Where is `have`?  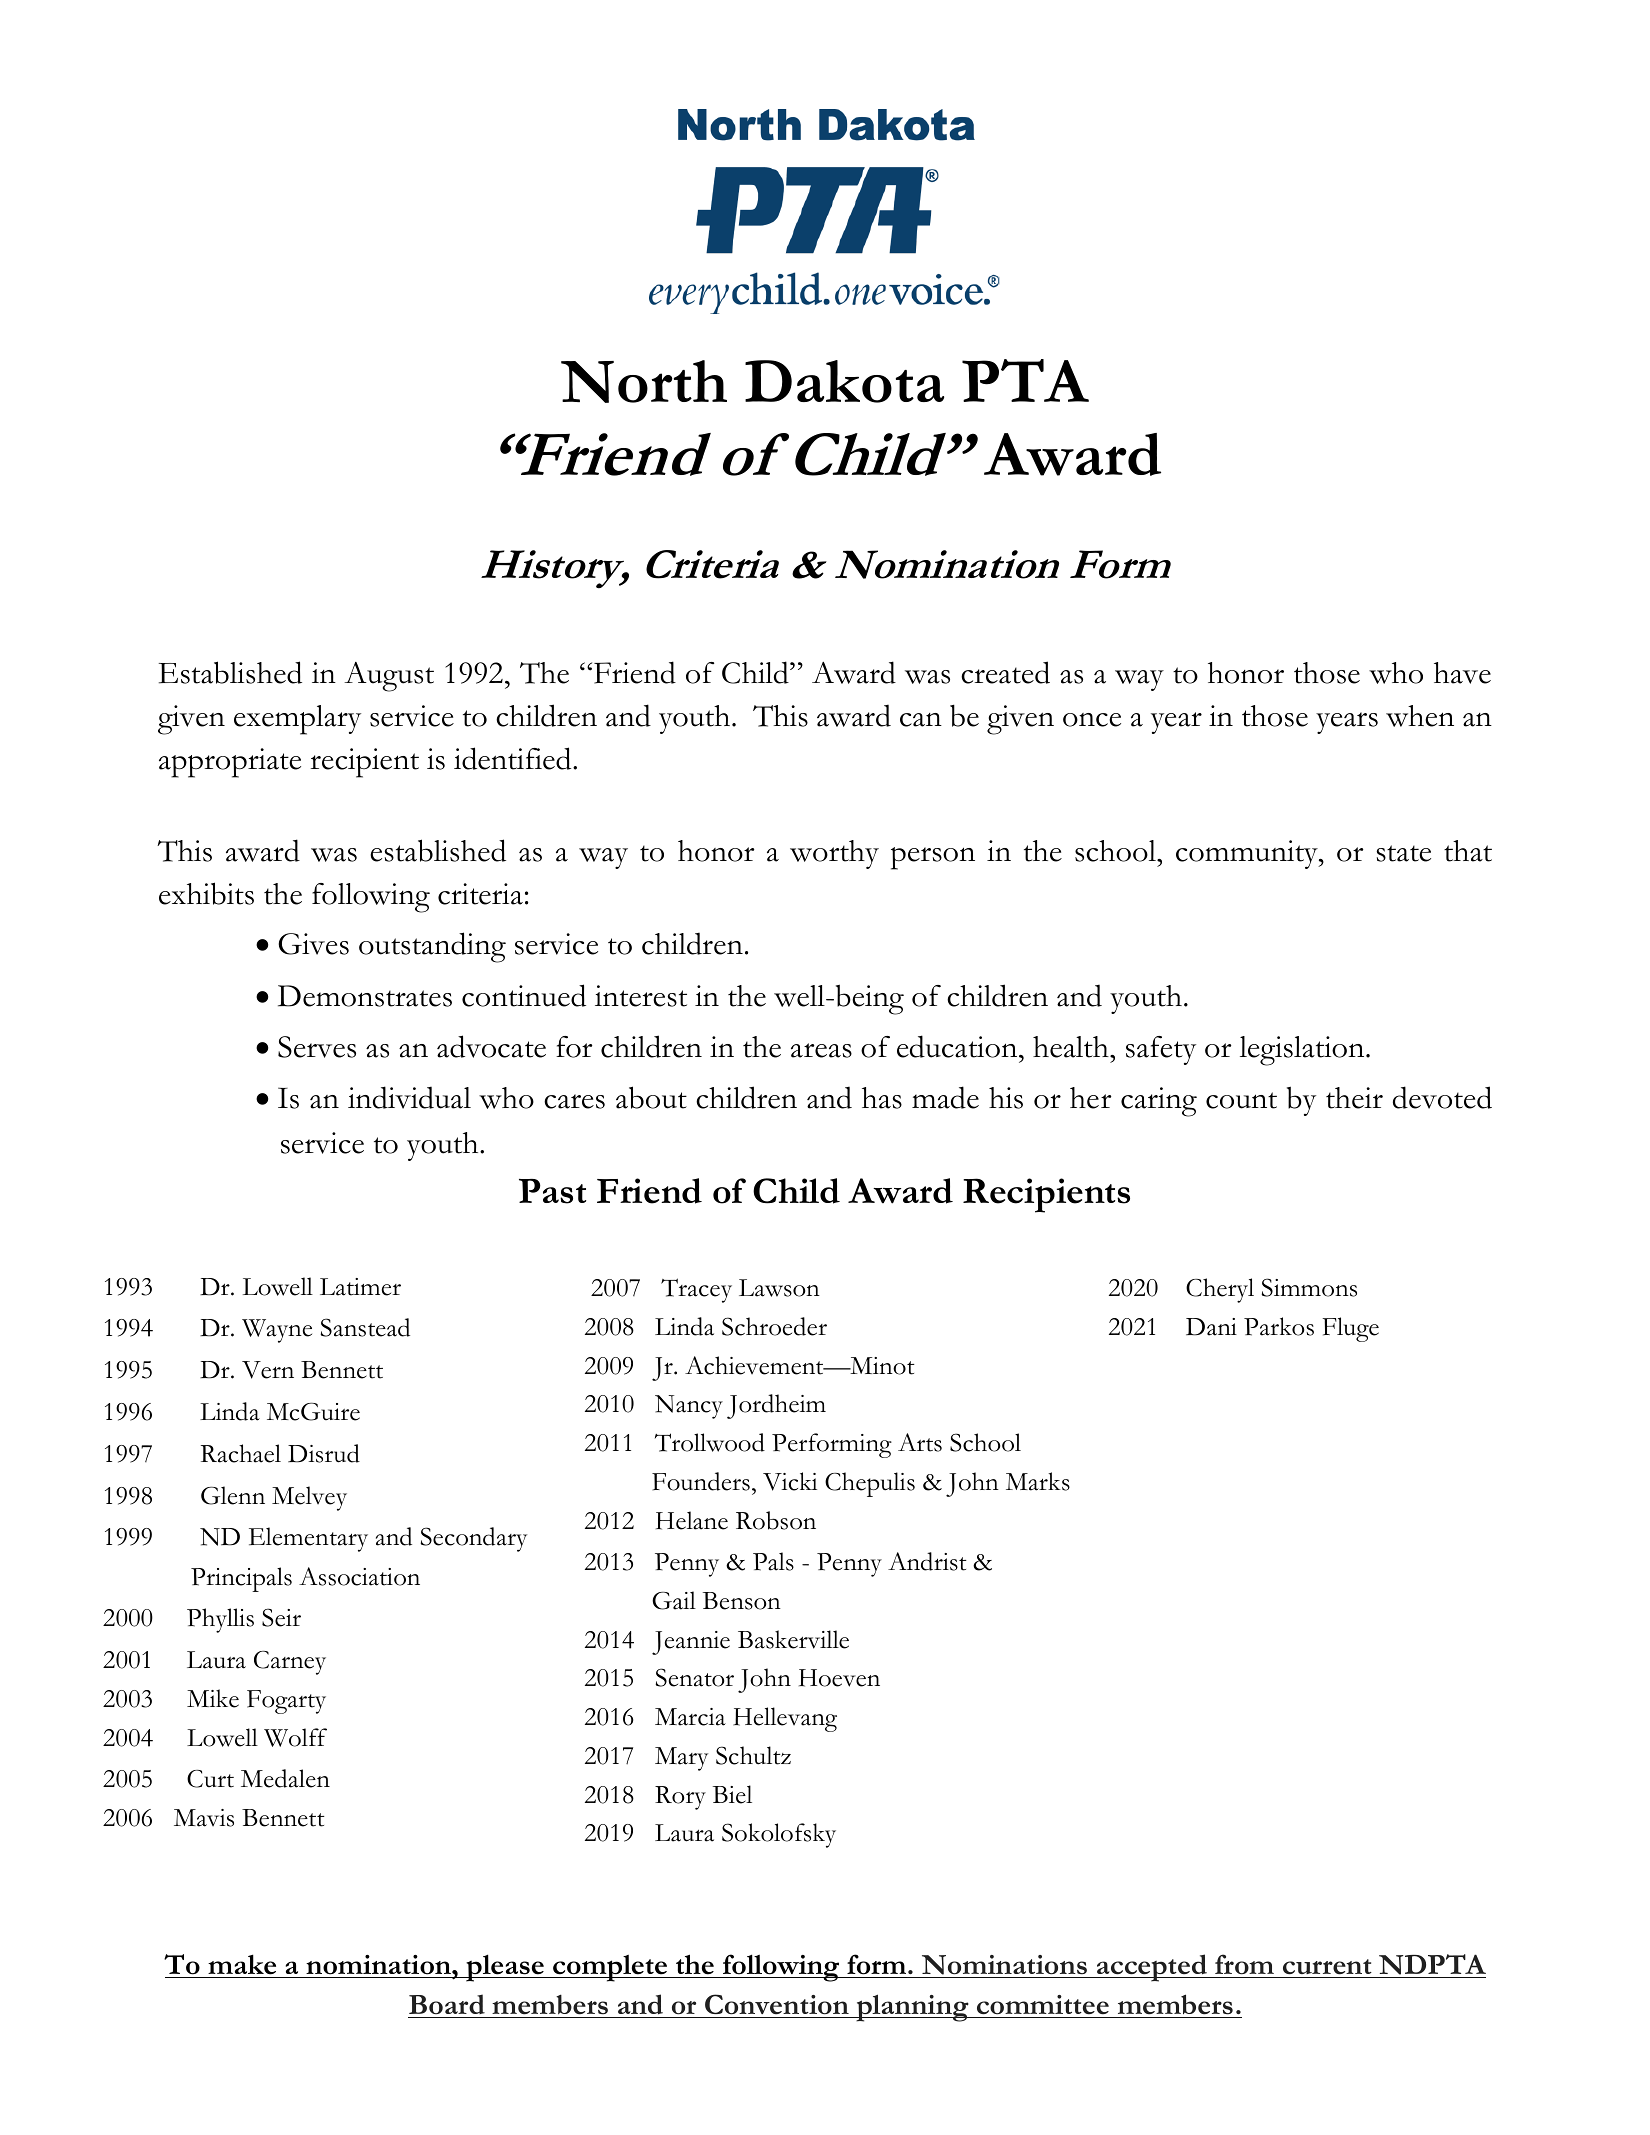
have is located at coordinates (1462, 673).
